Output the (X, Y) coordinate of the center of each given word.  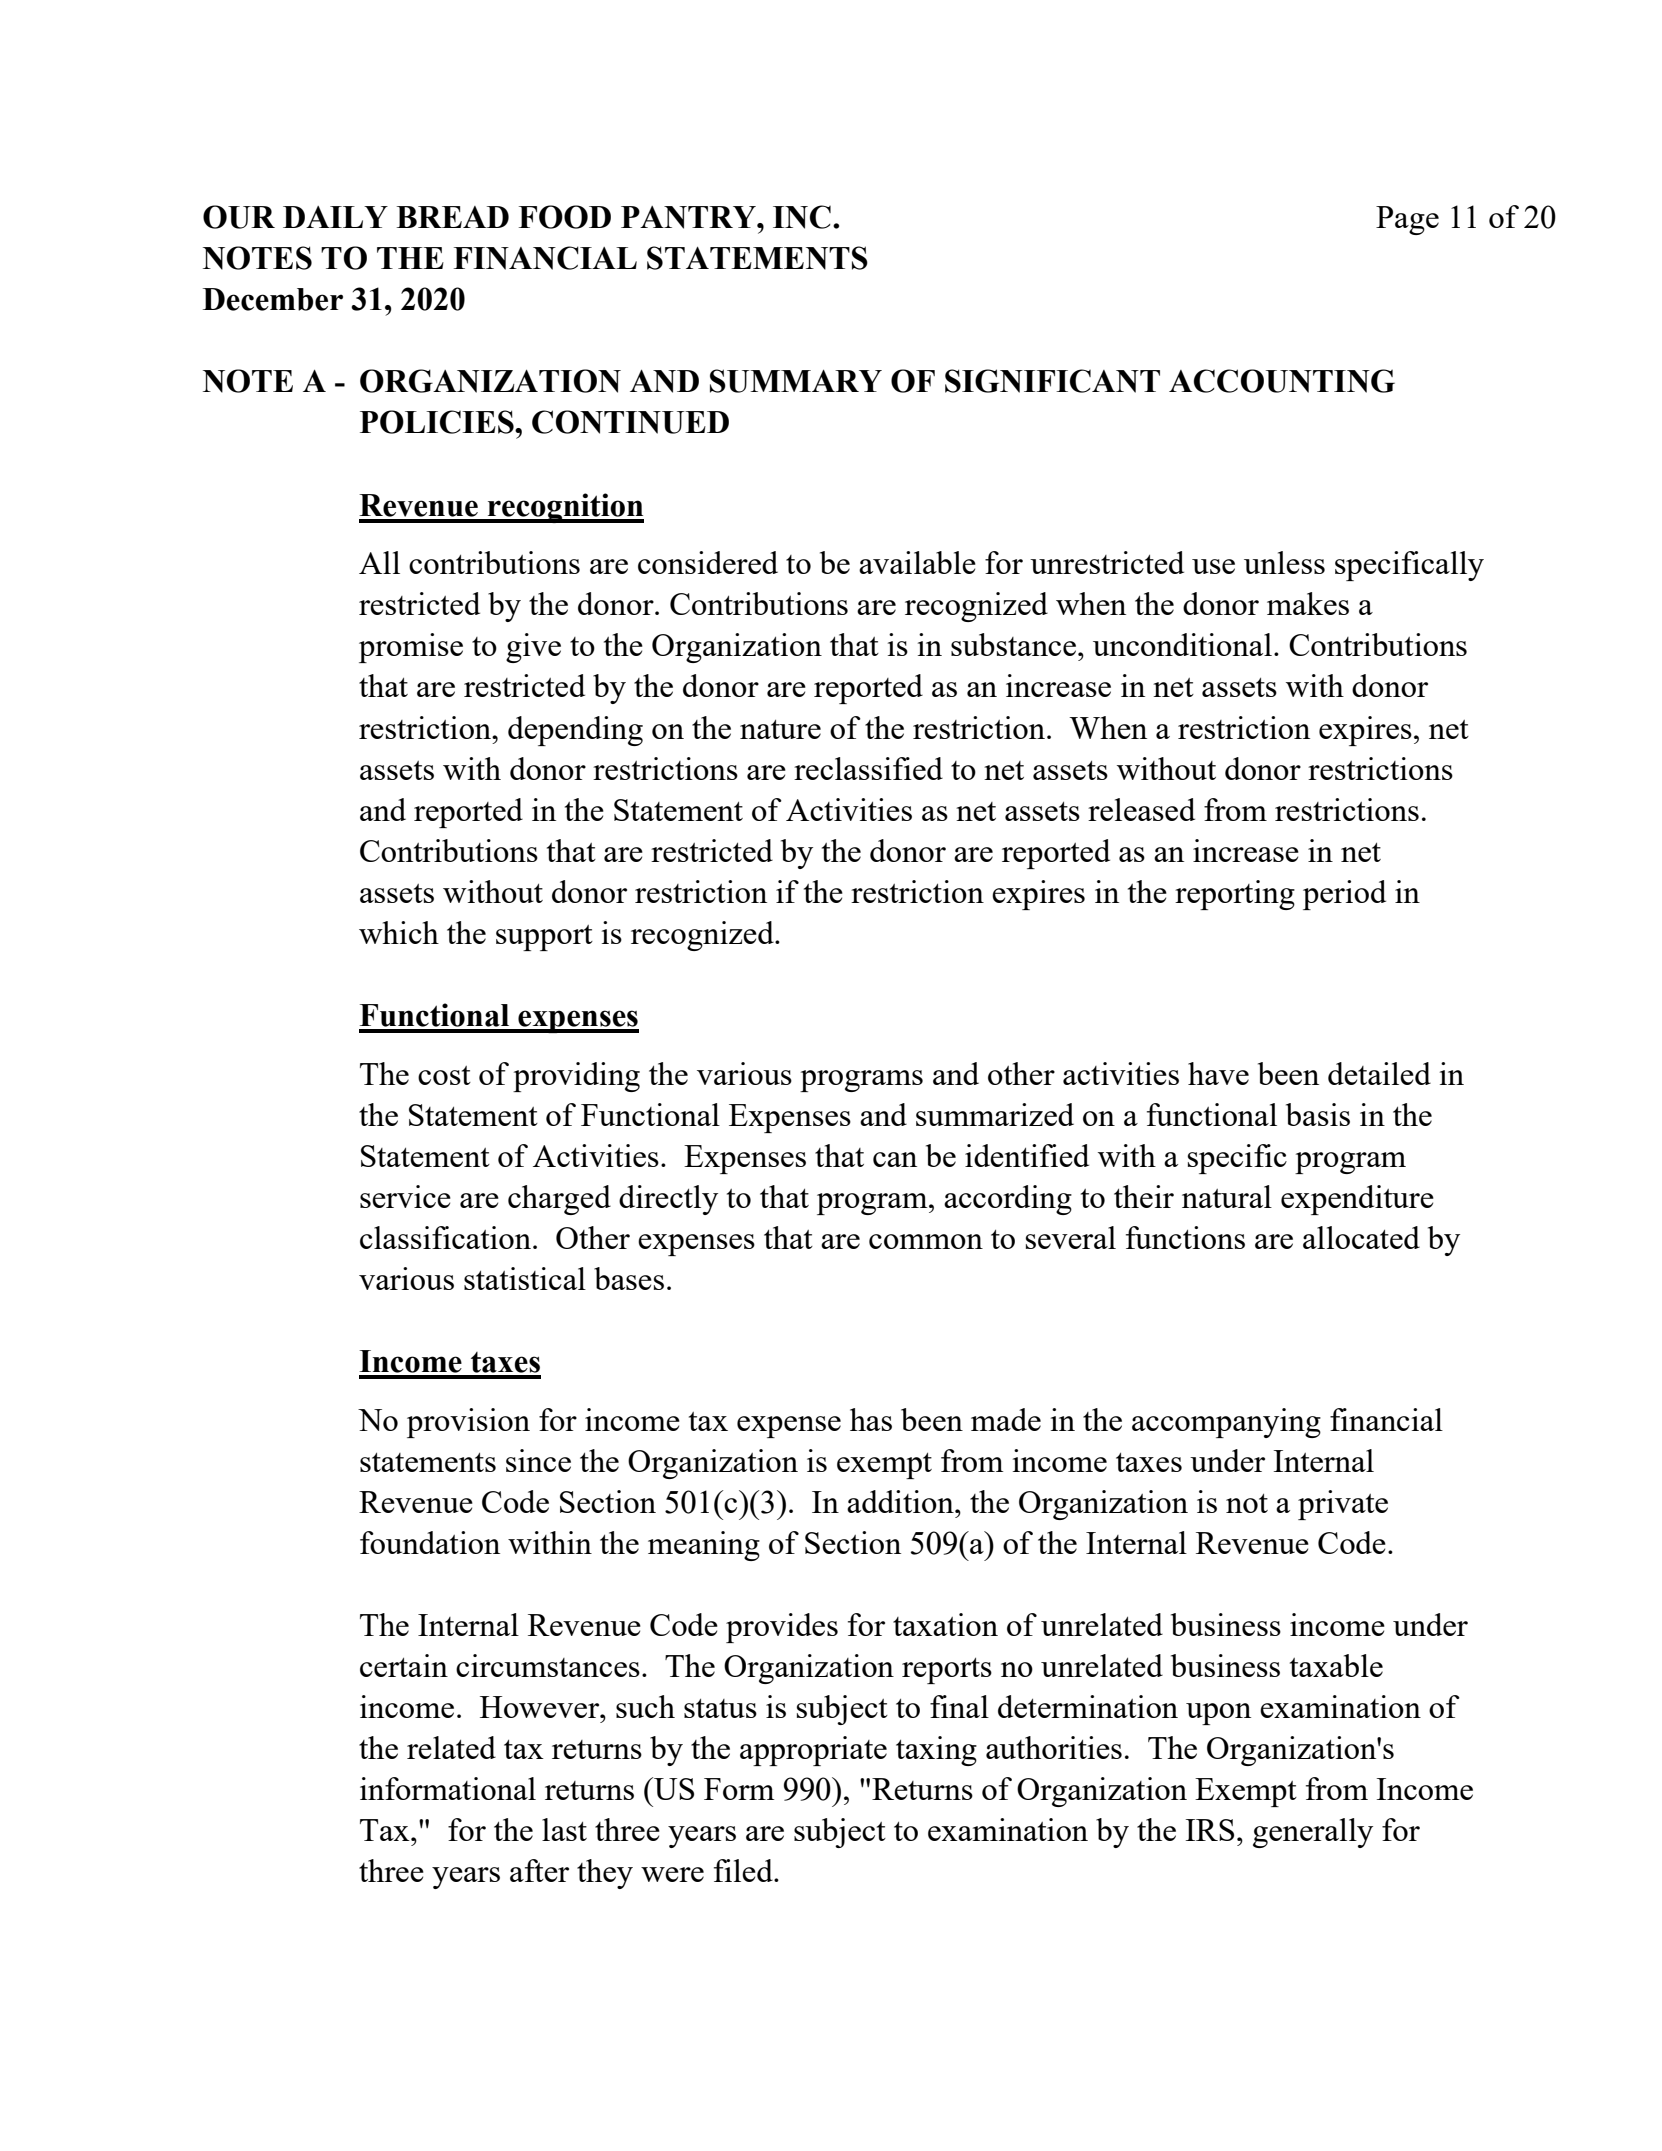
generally (1313, 1833)
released (1141, 809)
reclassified (868, 768)
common (926, 1241)
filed (744, 1870)
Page (1407, 220)
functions (1185, 1237)
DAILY (335, 217)
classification (445, 1237)
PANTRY (689, 217)
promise (411, 648)
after (539, 1870)
